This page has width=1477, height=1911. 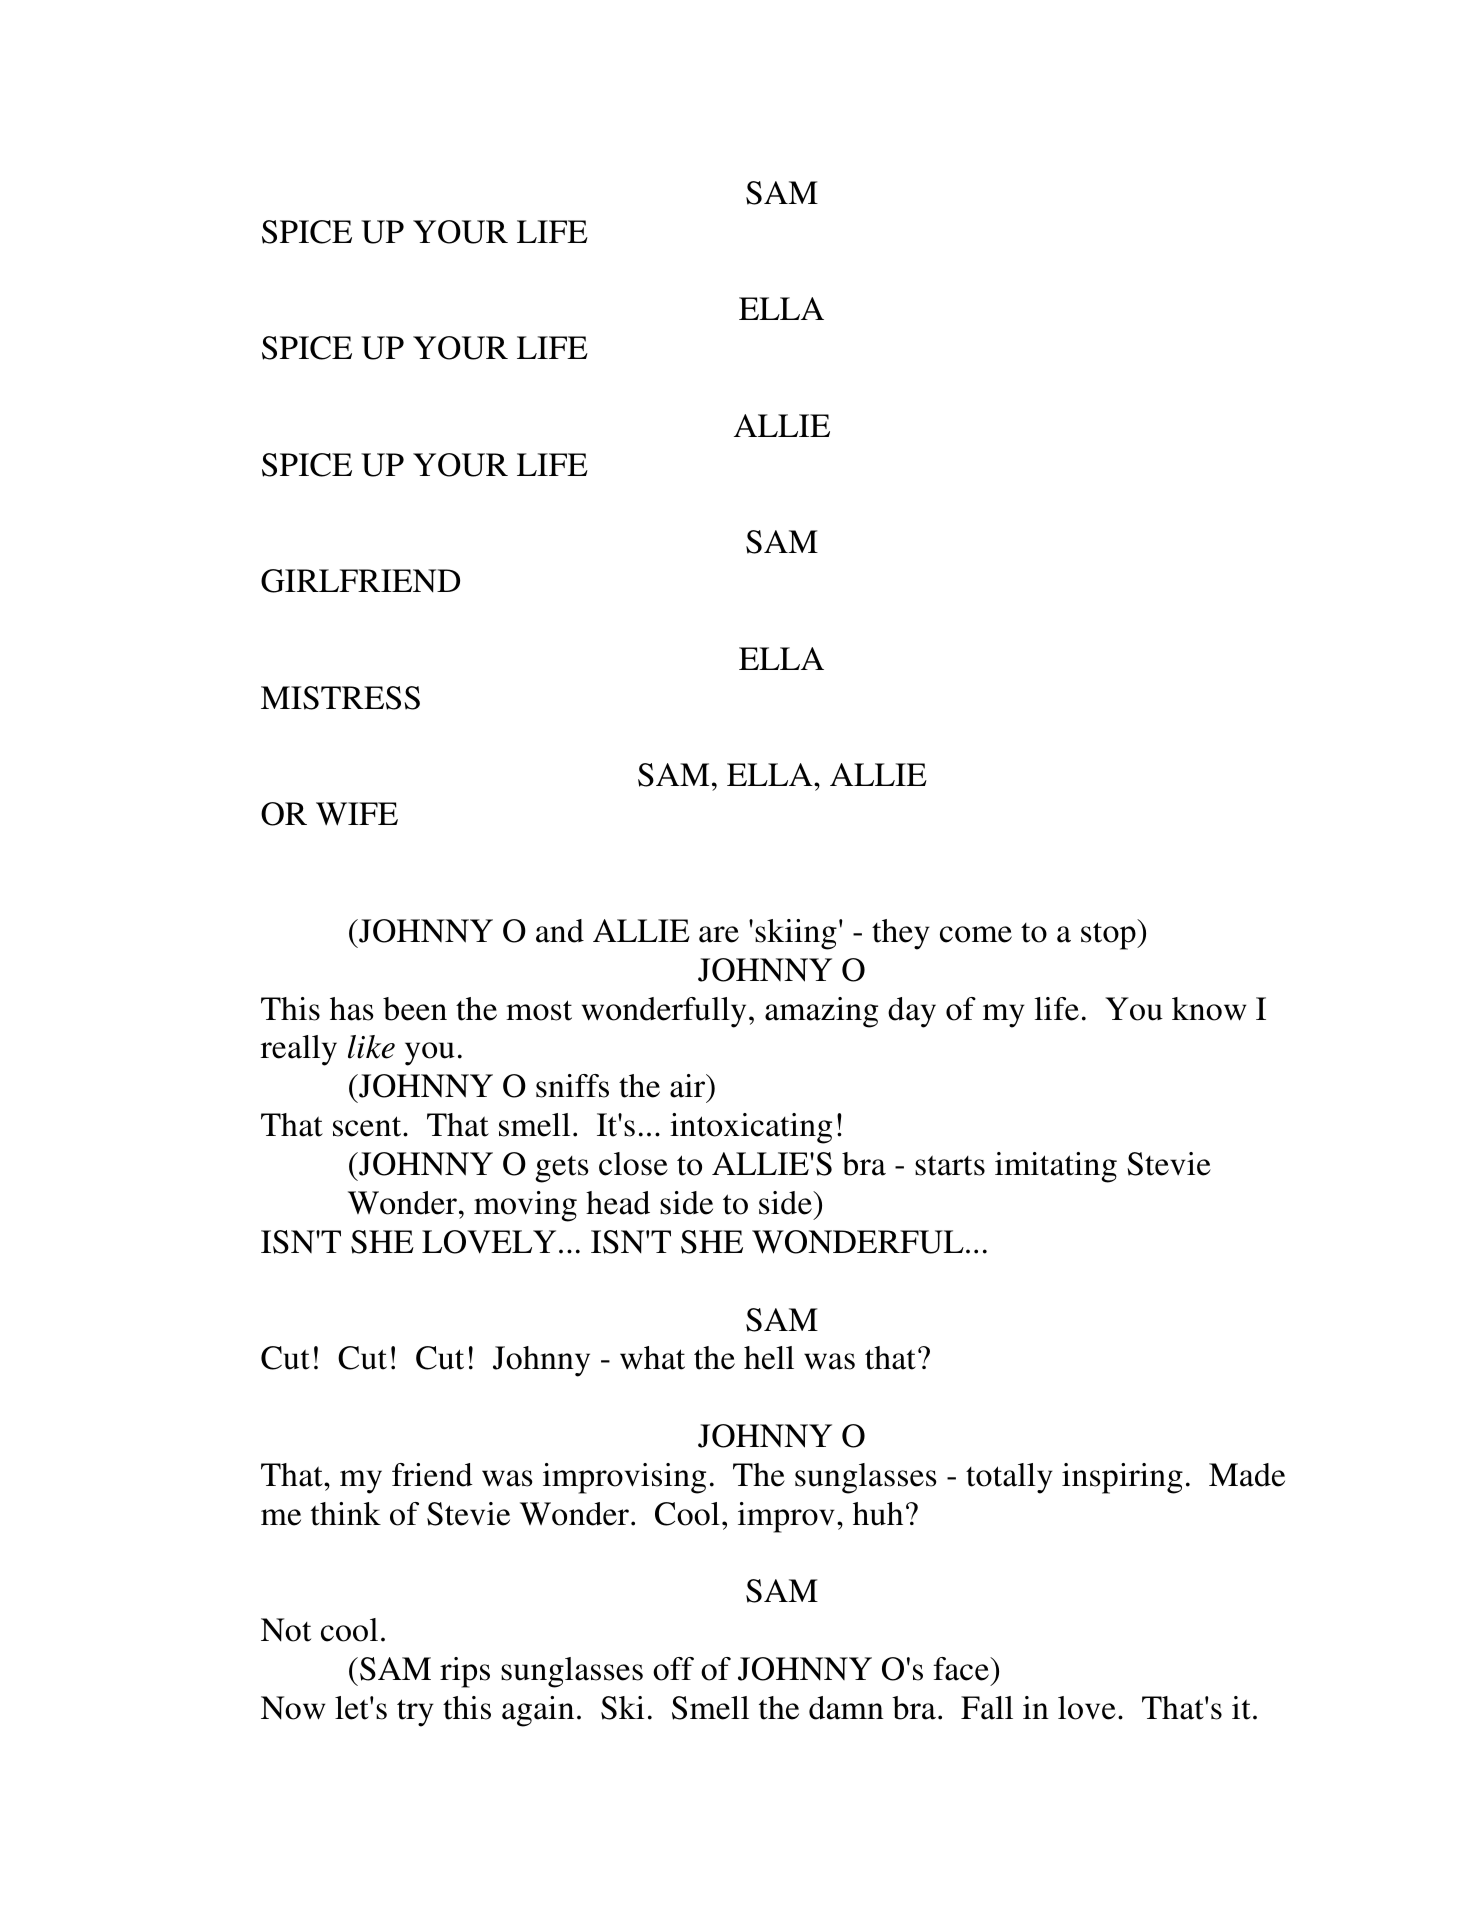 What do you see at coordinates (1209, 1009) in the page?
I see `know` at bounding box center [1209, 1009].
